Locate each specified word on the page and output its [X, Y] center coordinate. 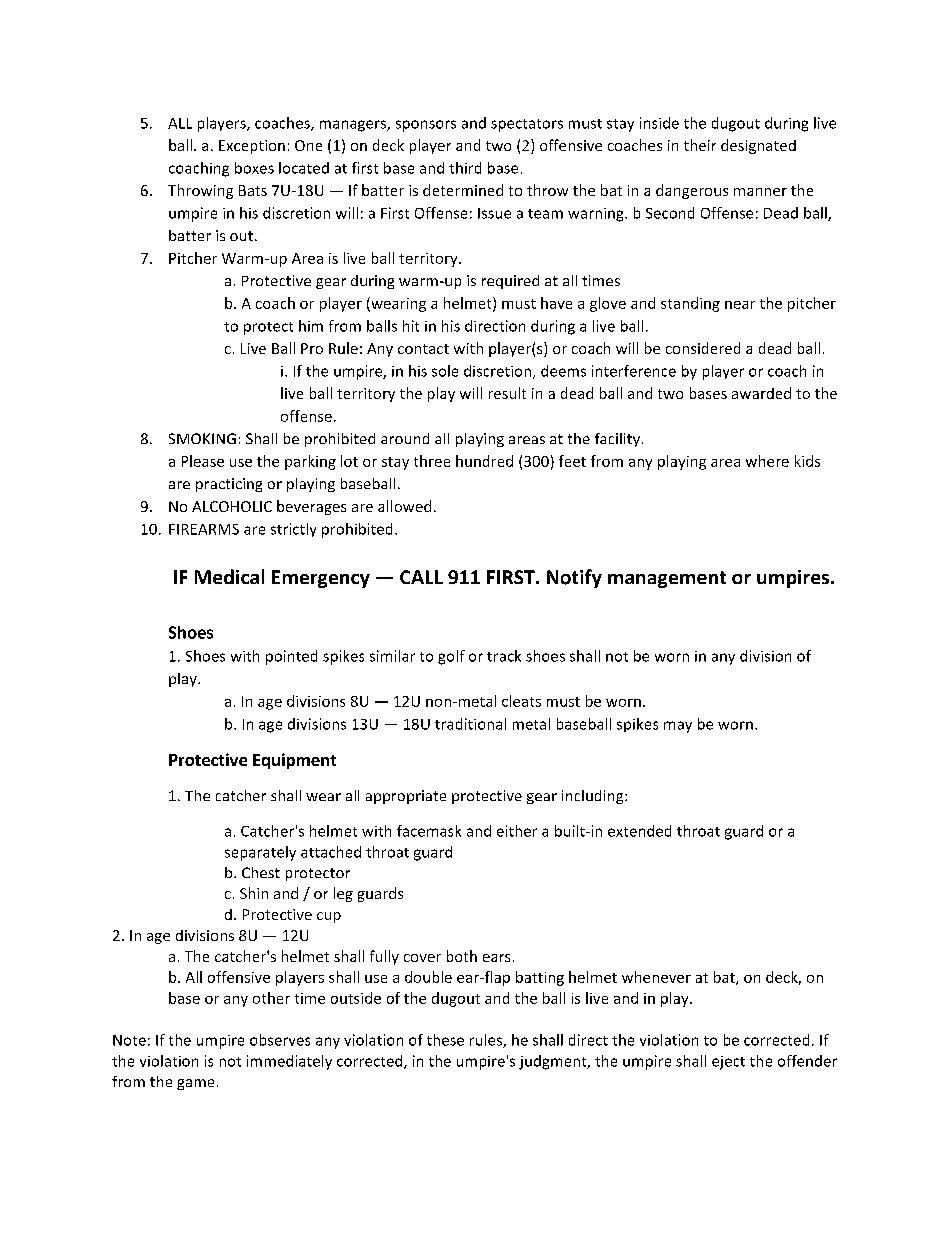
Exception [252, 147]
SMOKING [202, 438]
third [465, 168]
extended [639, 831]
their [700, 145]
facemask [429, 831]
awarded [761, 393]
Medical [229, 576]
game [195, 1084]
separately [260, 853]
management [667, 579]
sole [445, 371]
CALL [421, 577]
